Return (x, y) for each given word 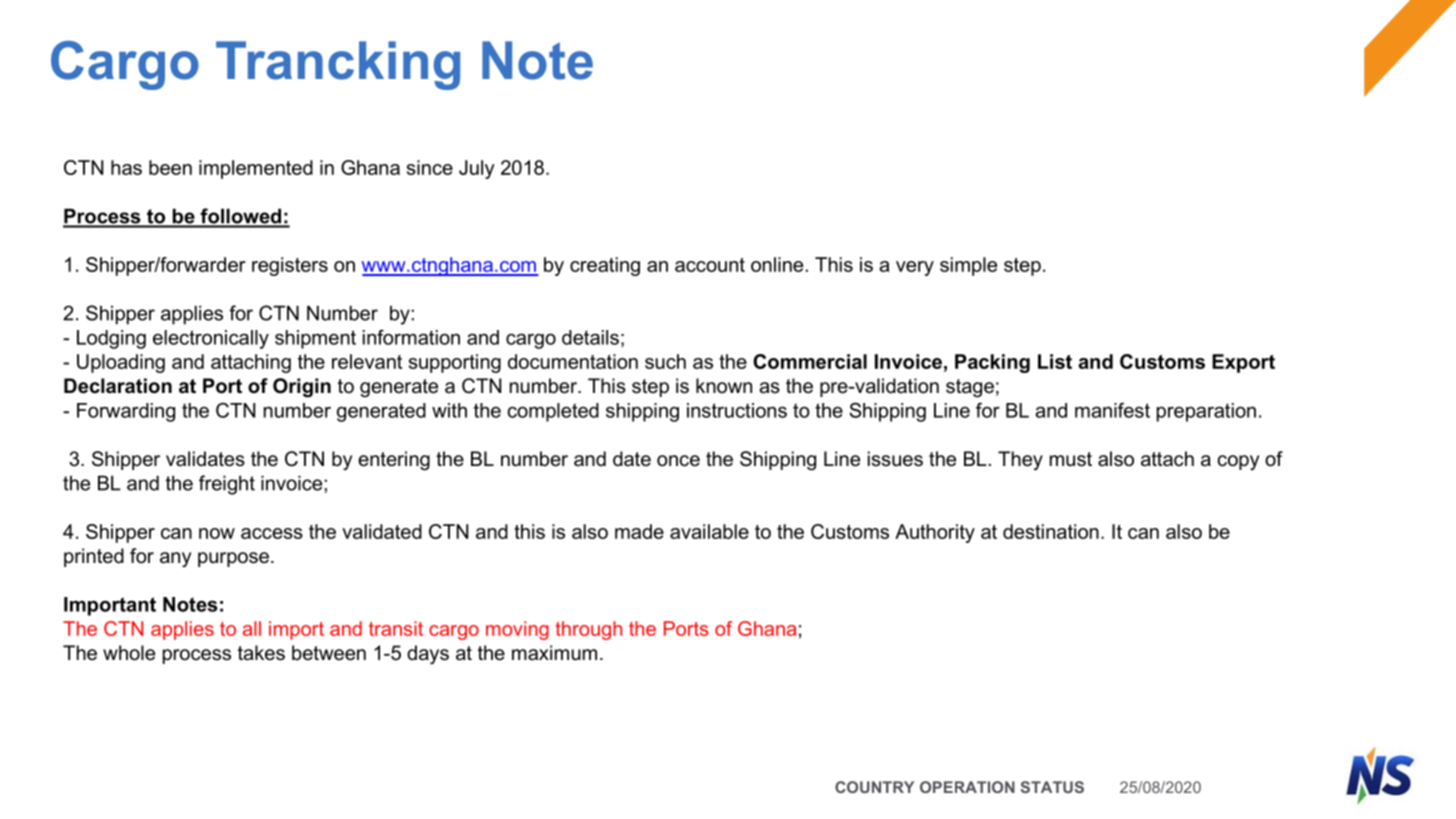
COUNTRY (874, 787)
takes (261, 653)
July (477, 169)
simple (968, 266)
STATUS (1052, 787)
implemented (256, 169)
